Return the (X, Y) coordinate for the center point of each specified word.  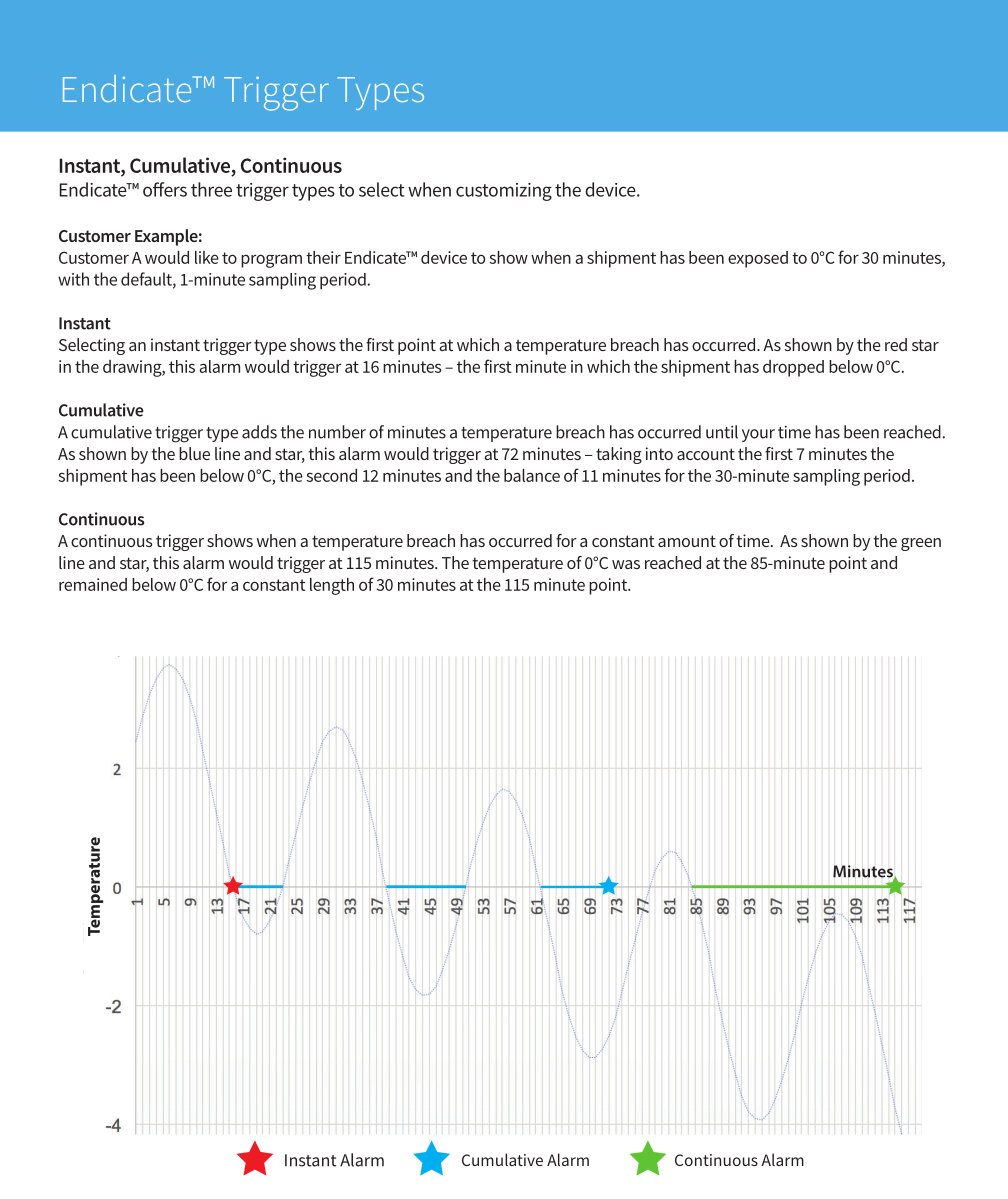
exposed (758, 259)
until (722, 432)
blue (194, 453)
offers (165, 189)
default (147, 280)
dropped (793, 368)
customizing (504, 192)
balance (532, 475)
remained (93, 584)
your (758, 435)
